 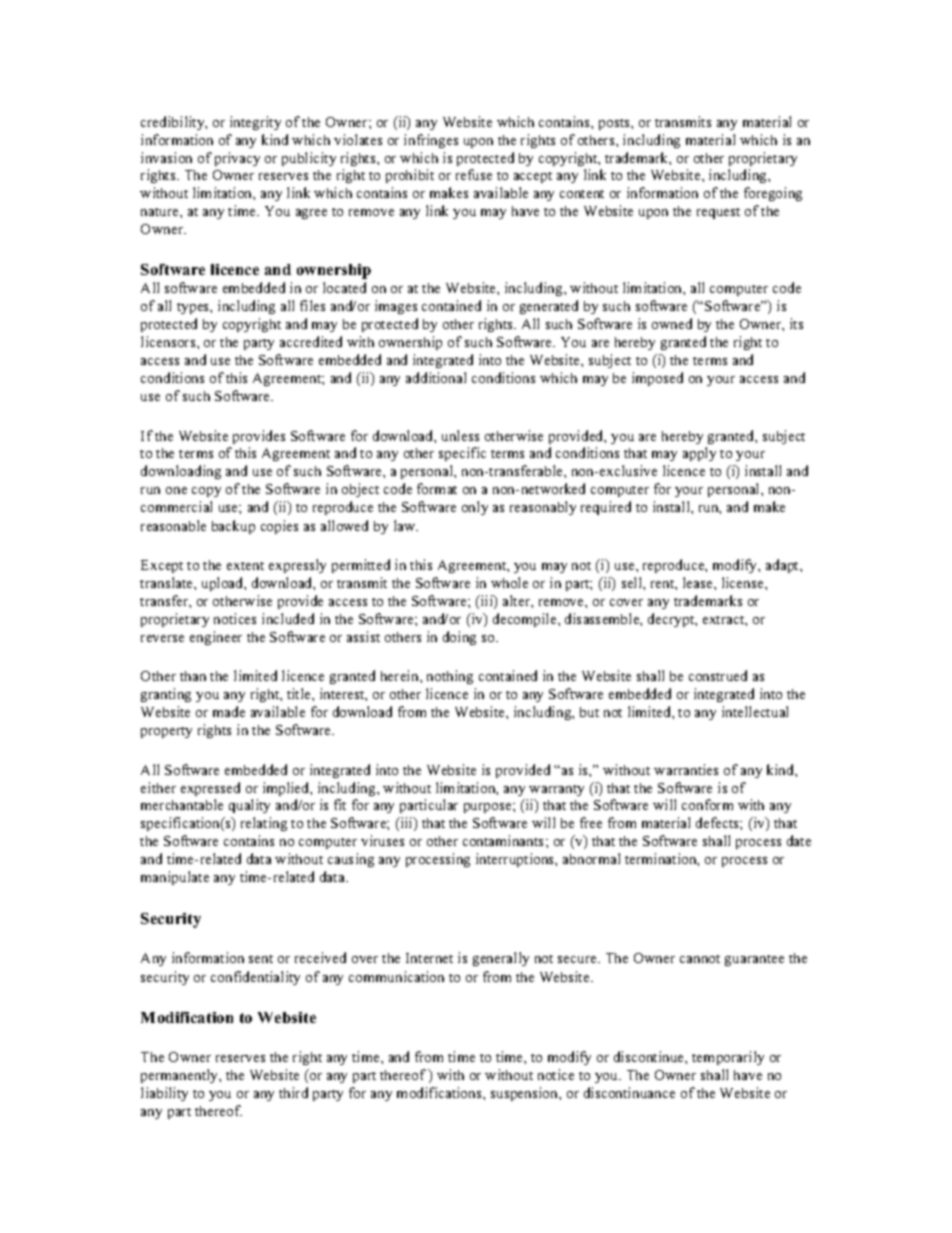 What do you see at coordinates (773, 194) in the screenshot?
I see `foregoing` at bounding box center [773, 194].
